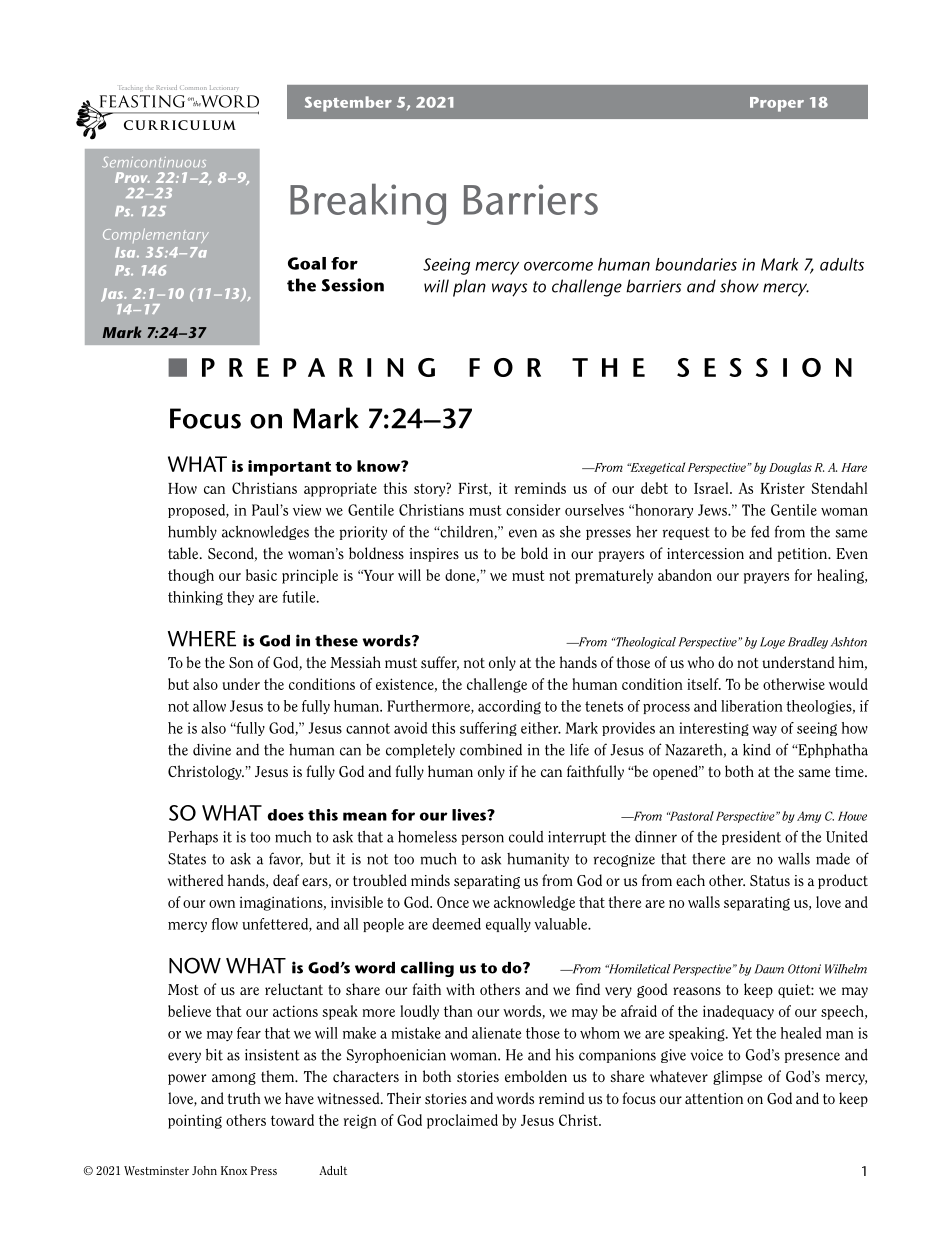 The height and width of the document is (1233, 952). I want to click on consider, so click(533, 510).
